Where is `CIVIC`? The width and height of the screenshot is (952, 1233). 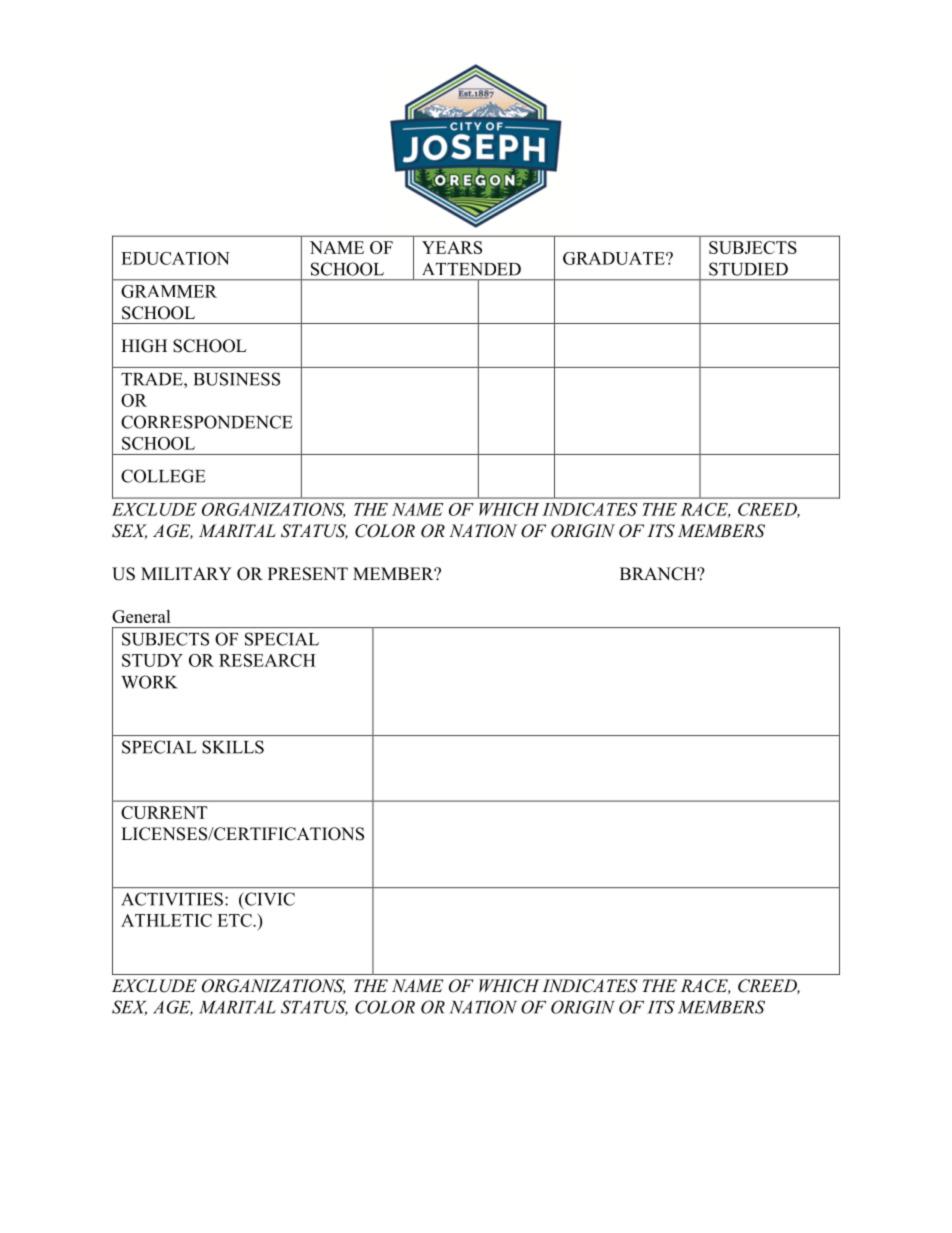 CIVIC is located at coordinates (269, 899).
